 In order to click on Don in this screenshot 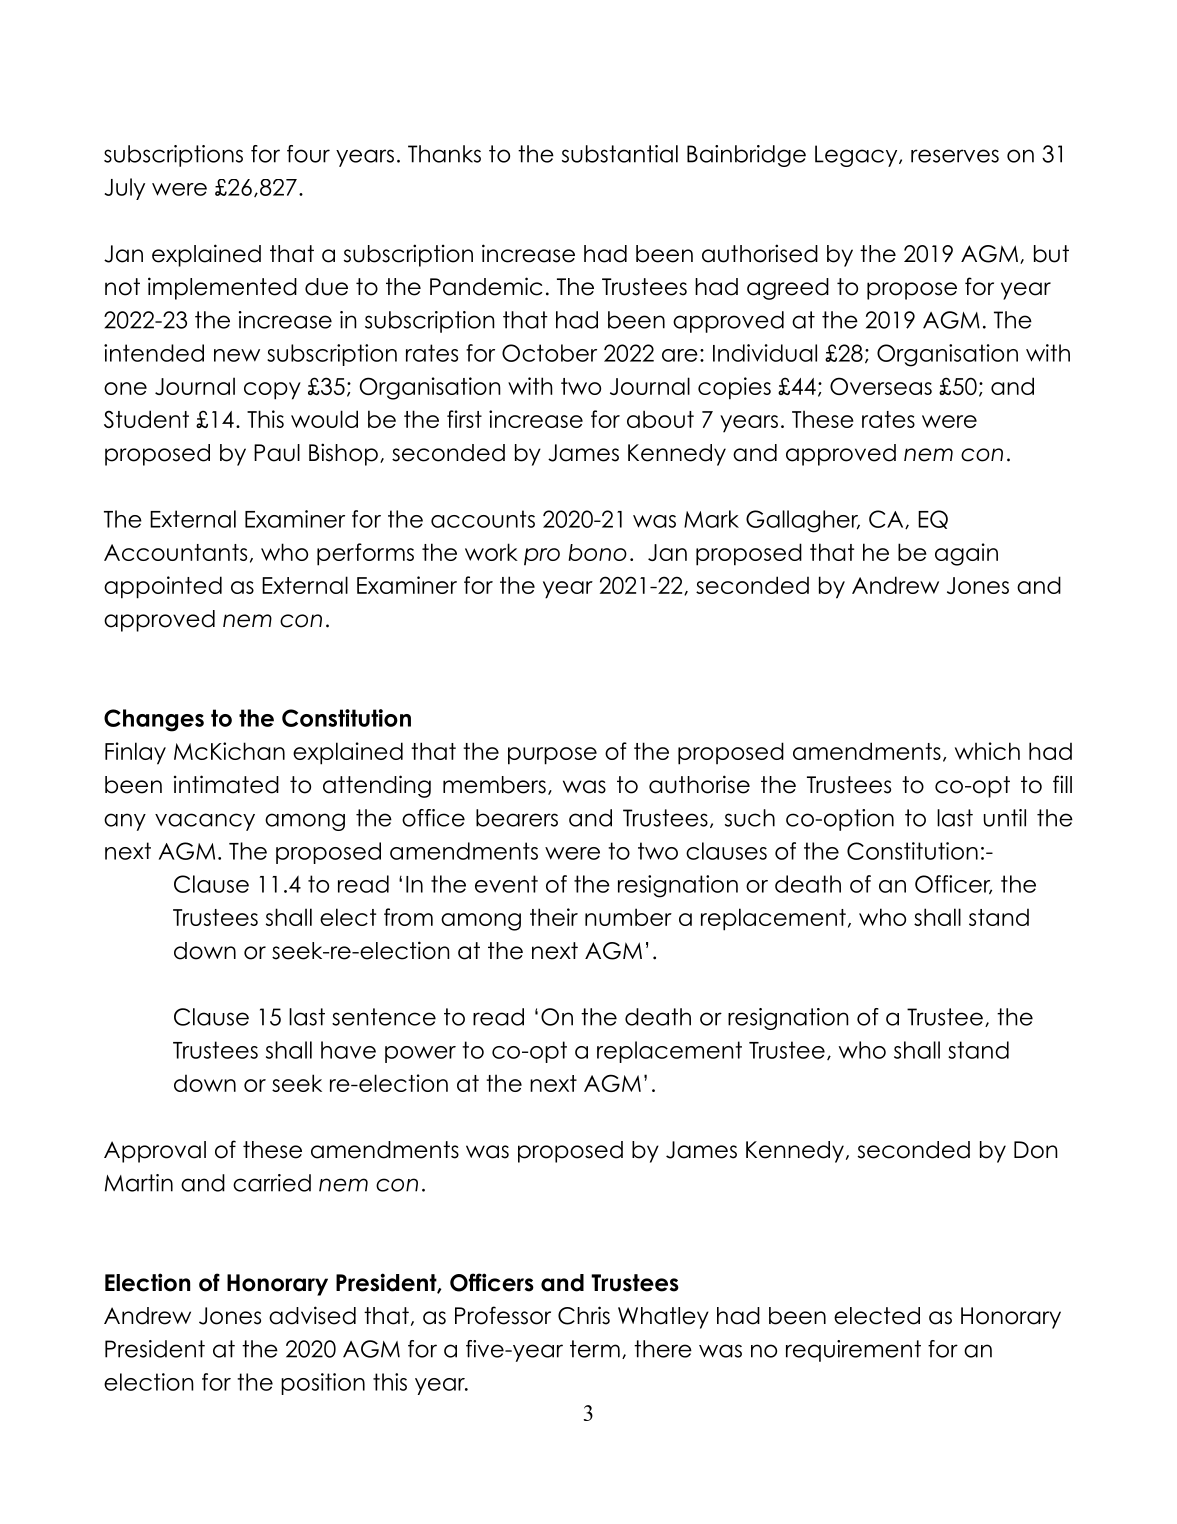, I will do `click(1036, 1150)`.
